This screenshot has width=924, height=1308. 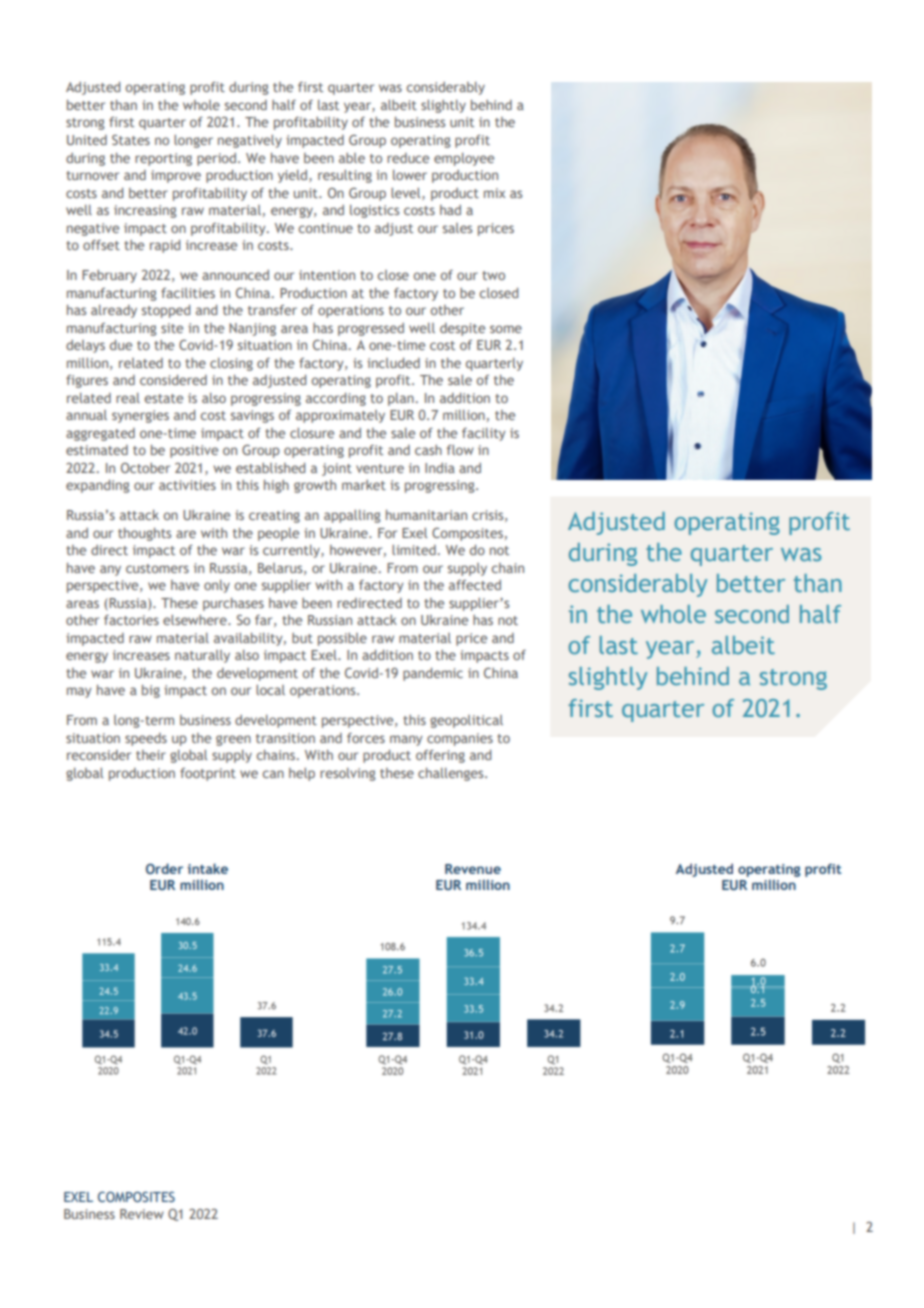 What do you see at coordinates (460, 450) in the screenshot?
I see `flow` at bounding box center [460, 450].
